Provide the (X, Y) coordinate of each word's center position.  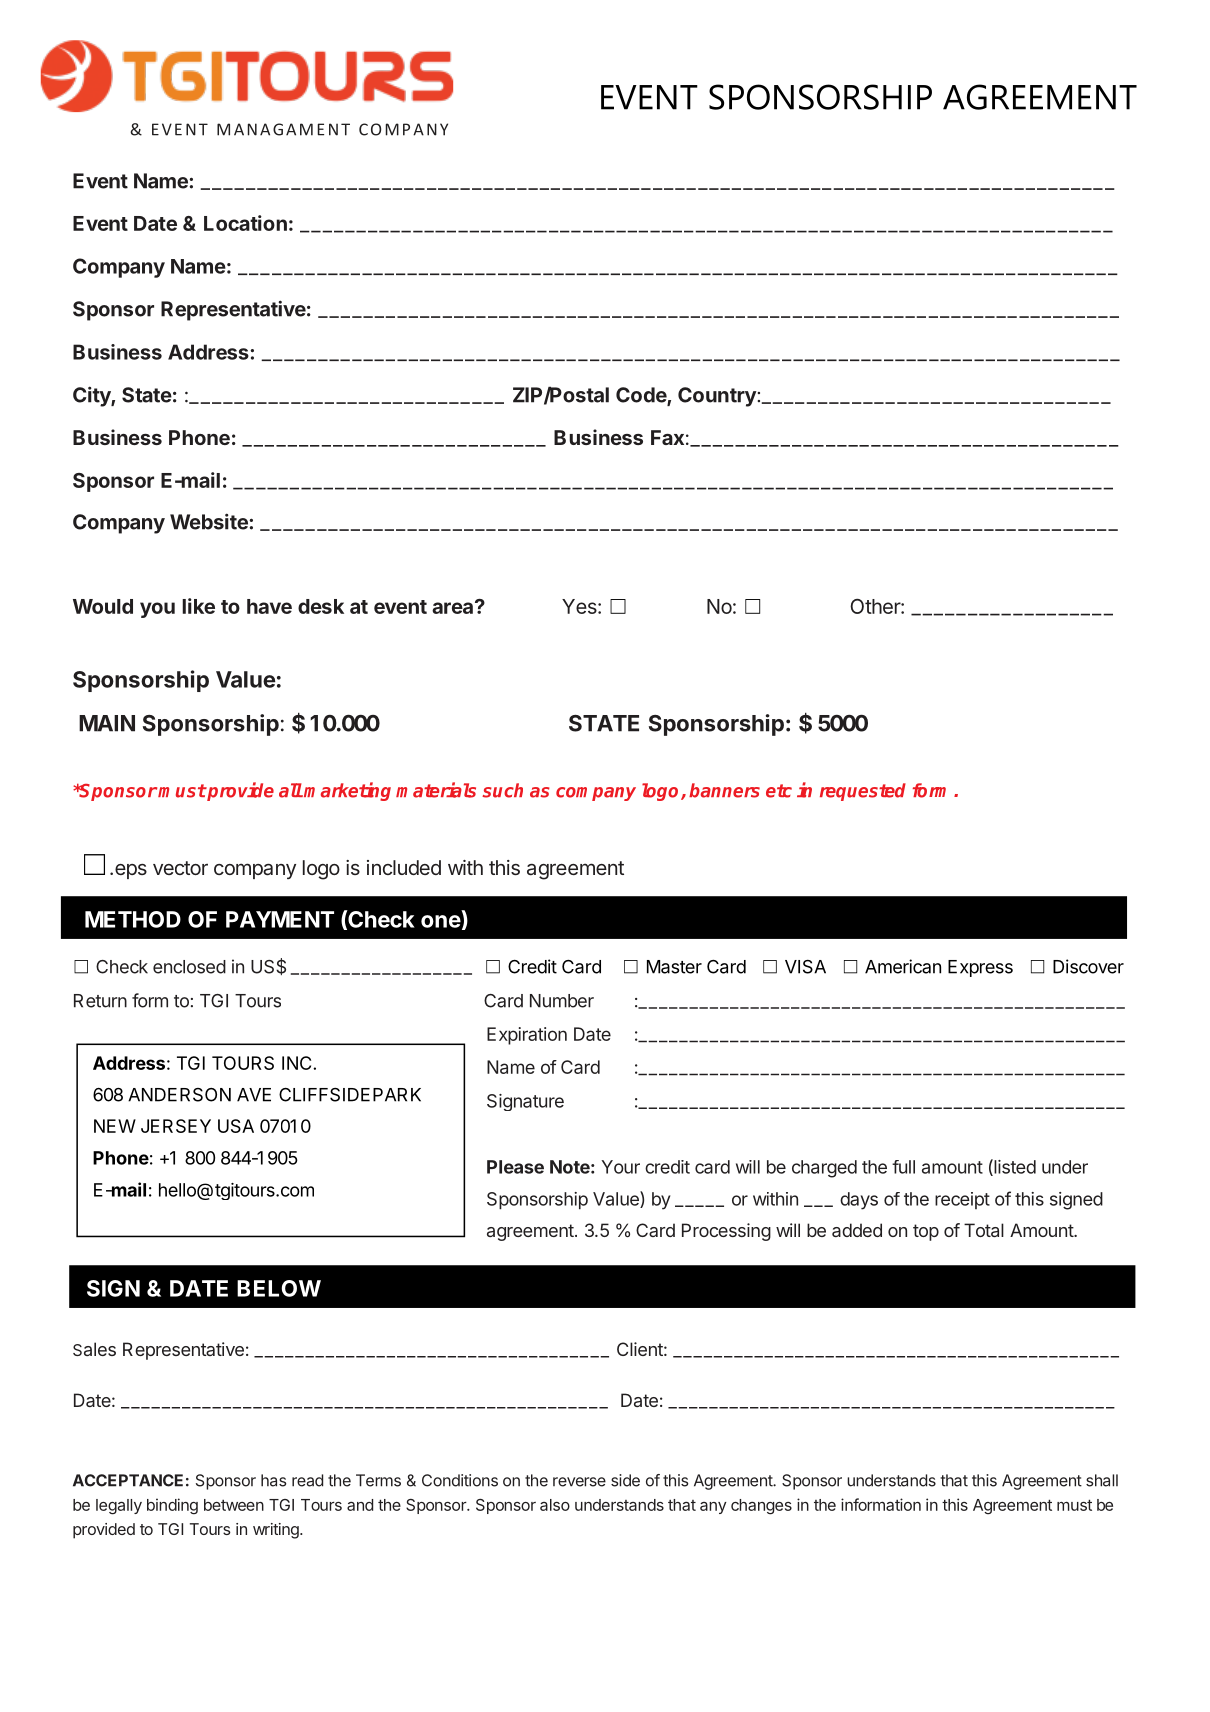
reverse (579, 1482)
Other (876, 606)
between (234, 1505)
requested (863, 792)
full (903, 1167)
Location (245, 223)
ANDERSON (179, 1095)
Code (642, 396)
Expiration (527, 1036)
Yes (580, 606)
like (198, 606)
